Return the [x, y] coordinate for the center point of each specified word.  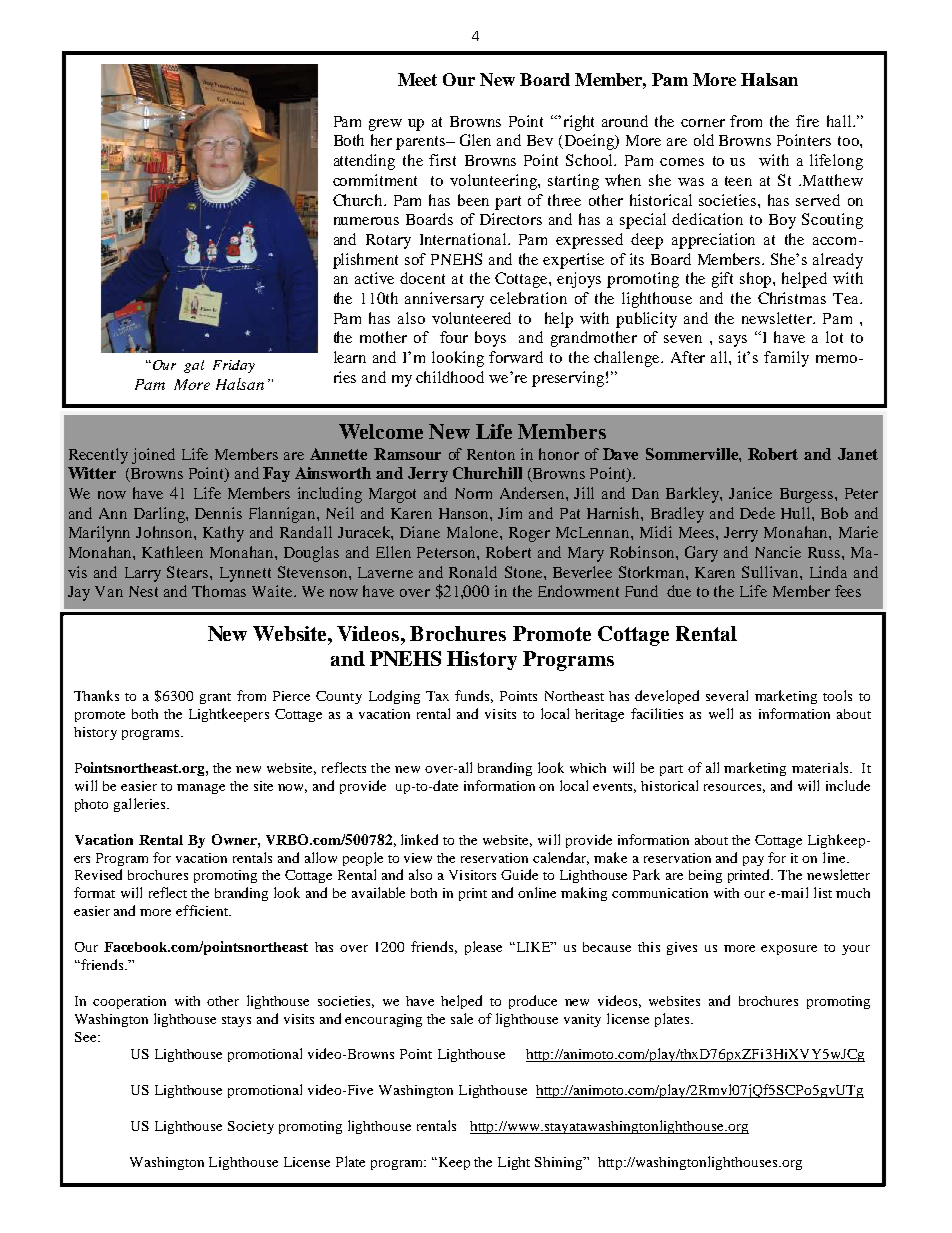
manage [201, 789]
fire [807, 121]
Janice [750, 493]
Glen [475, 140]
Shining [560, 1163]
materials [821, 767]
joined [153, 456]
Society [251, 1127]
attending [364, 162]
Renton [491, 454]
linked [419, 839]
